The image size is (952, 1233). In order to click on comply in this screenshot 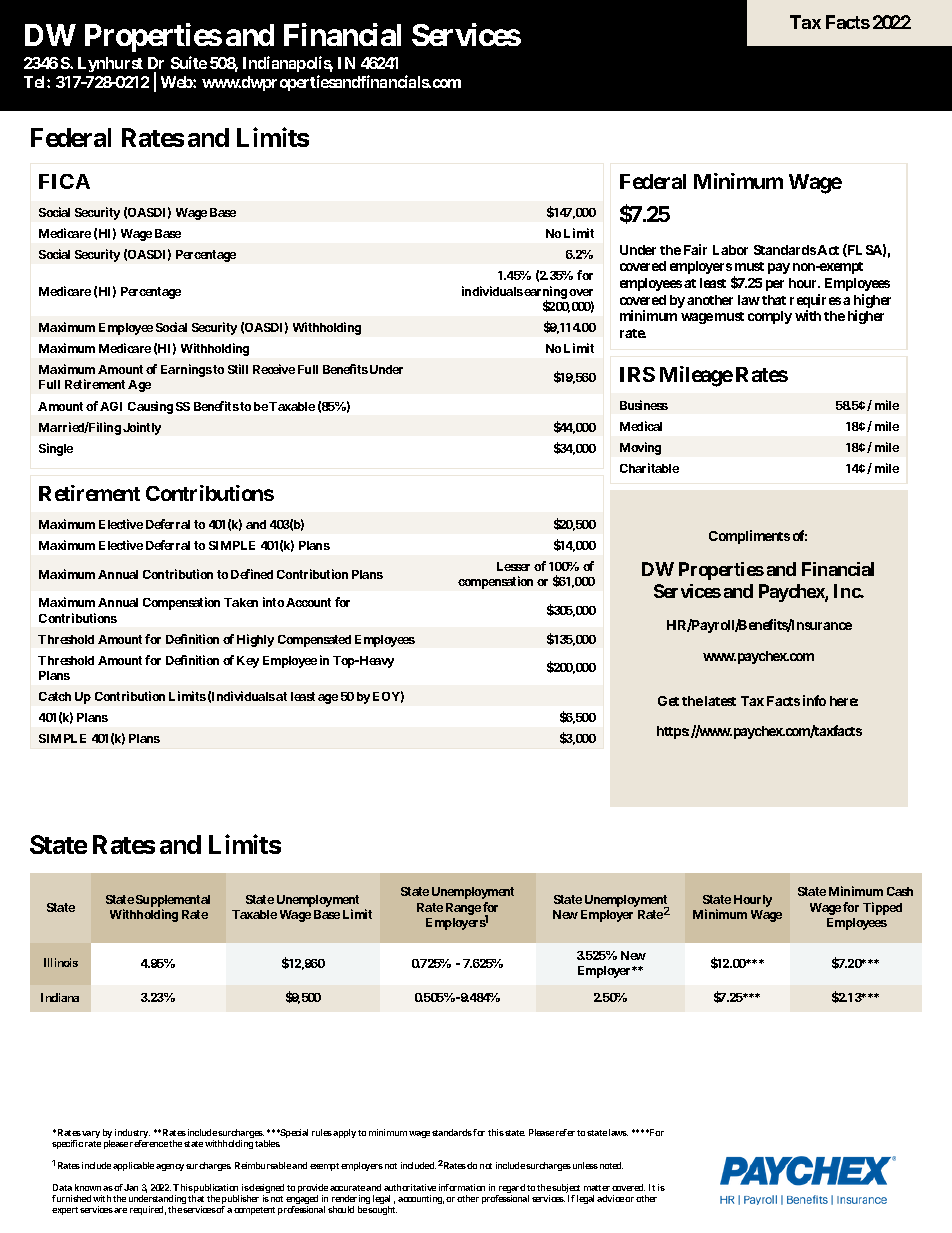, I will do `click(770, 317)`.
